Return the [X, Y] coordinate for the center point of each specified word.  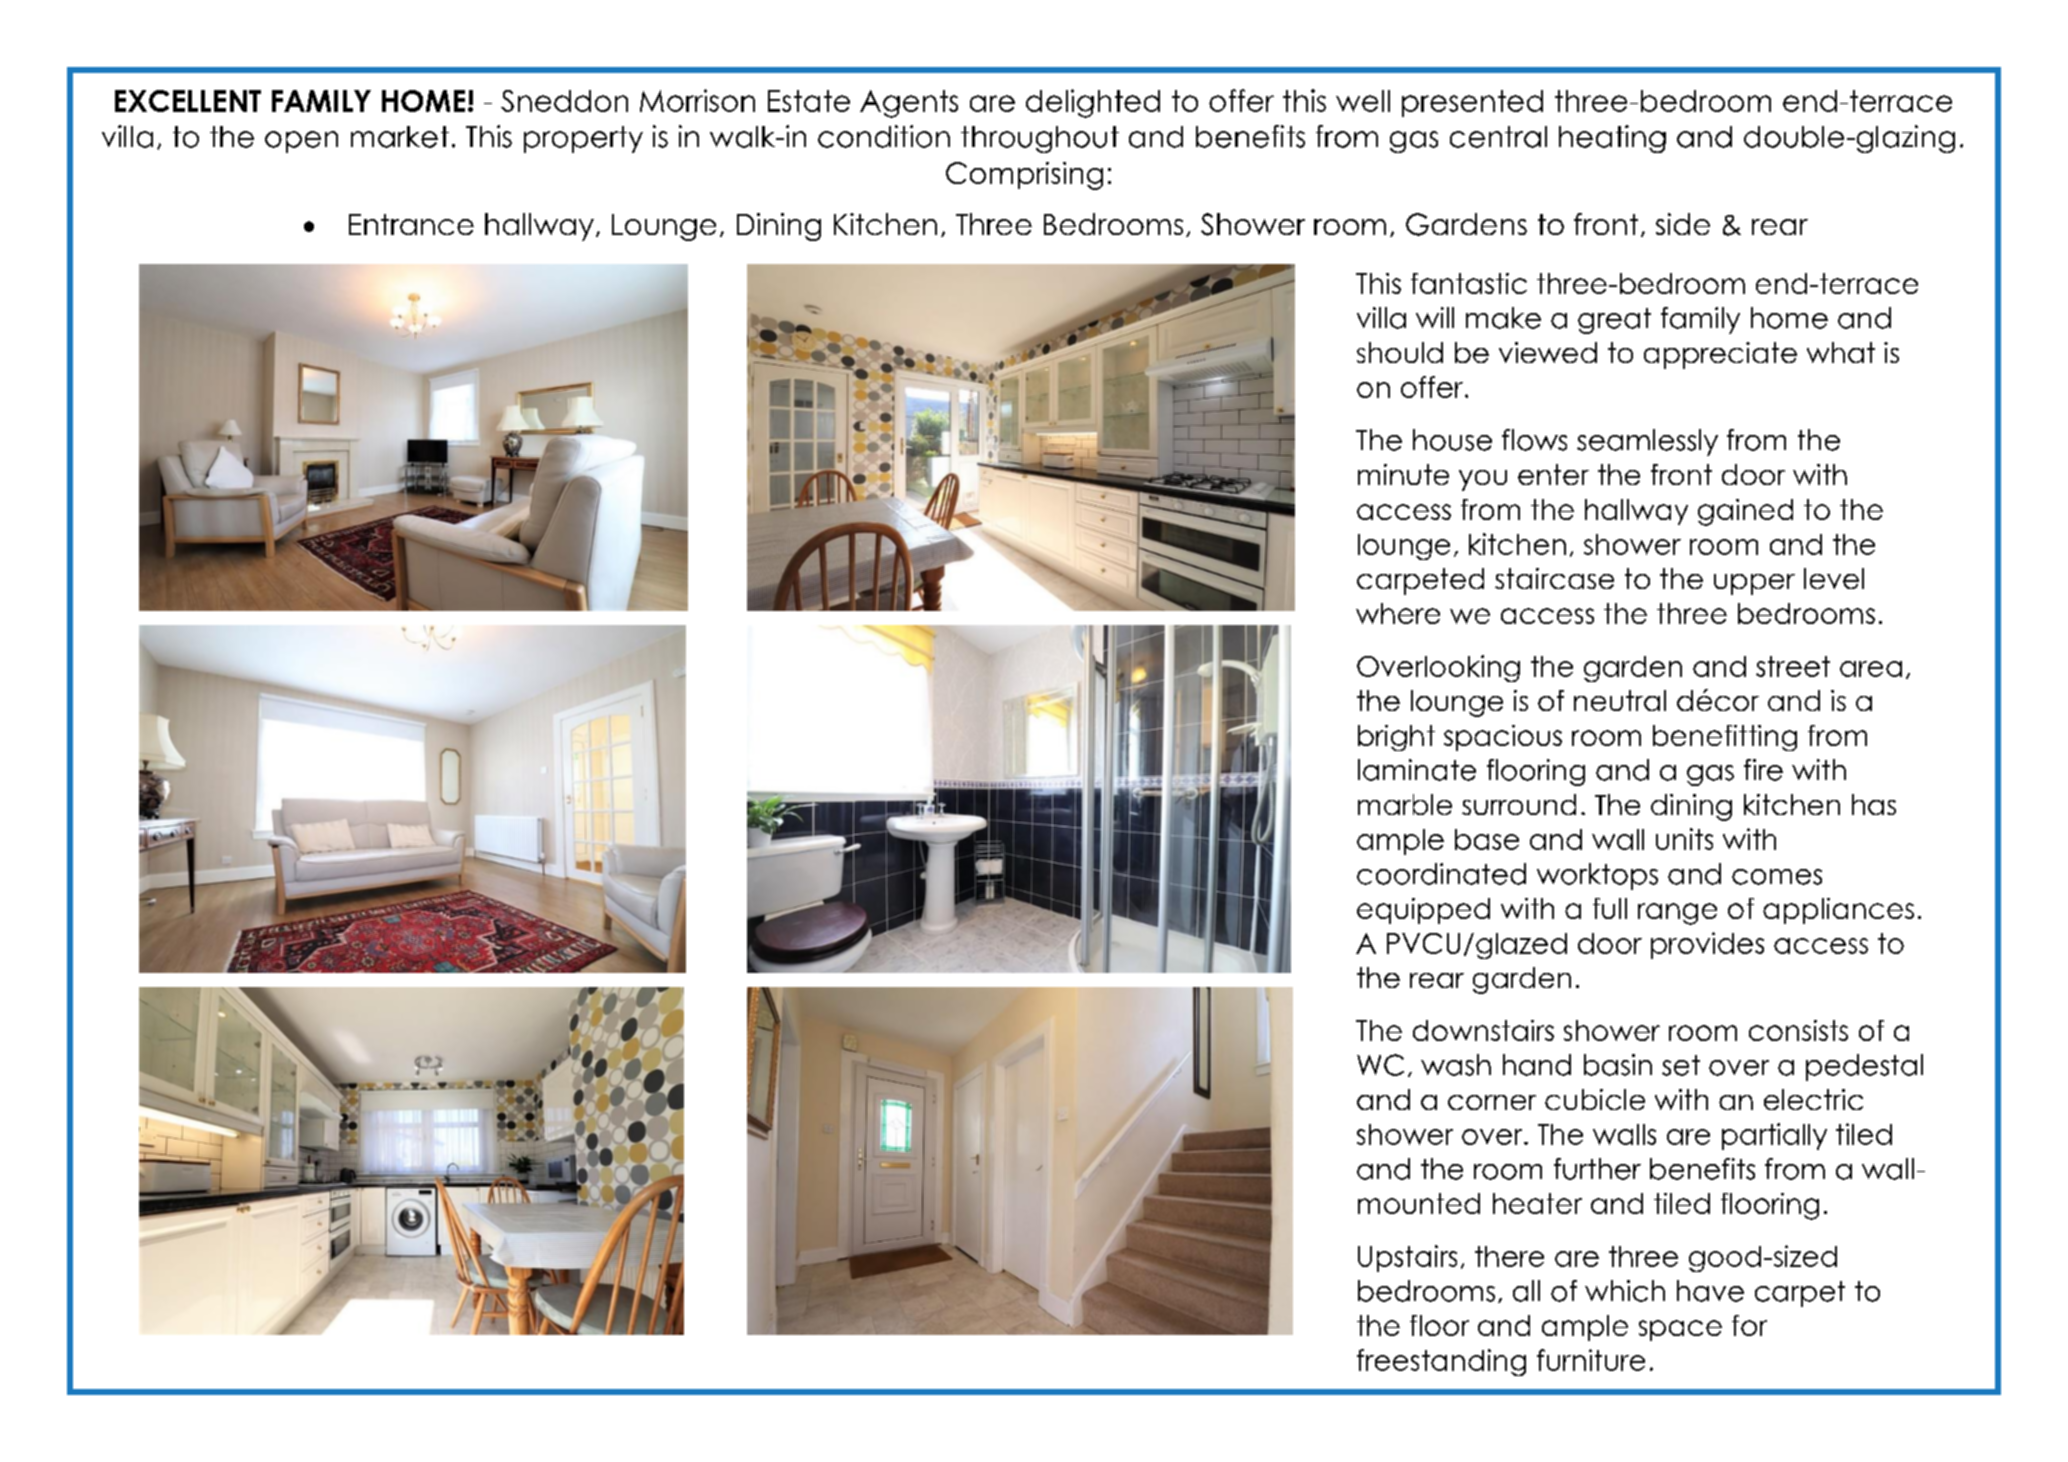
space [1680, 1330]
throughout [1040, 139]
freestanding [1441, 1362]
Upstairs [1407, 1258]
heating [1612, 139]
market [400, 137]
